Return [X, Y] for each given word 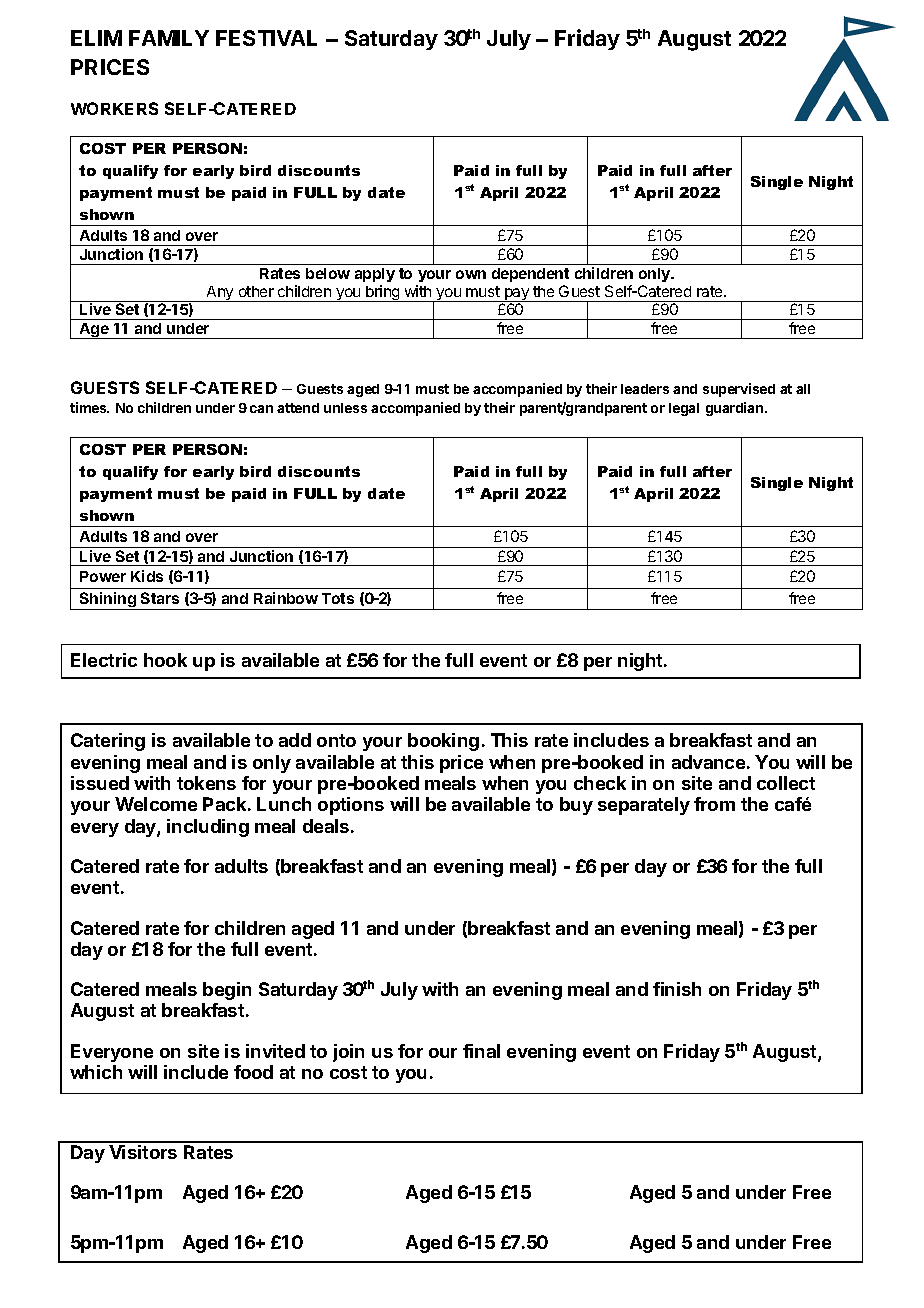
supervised [739, 390]
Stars [160, 598]
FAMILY [169, 38]
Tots [338, 598]
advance [708, 762]
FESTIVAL [266, 38]
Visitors [143, 1152]
